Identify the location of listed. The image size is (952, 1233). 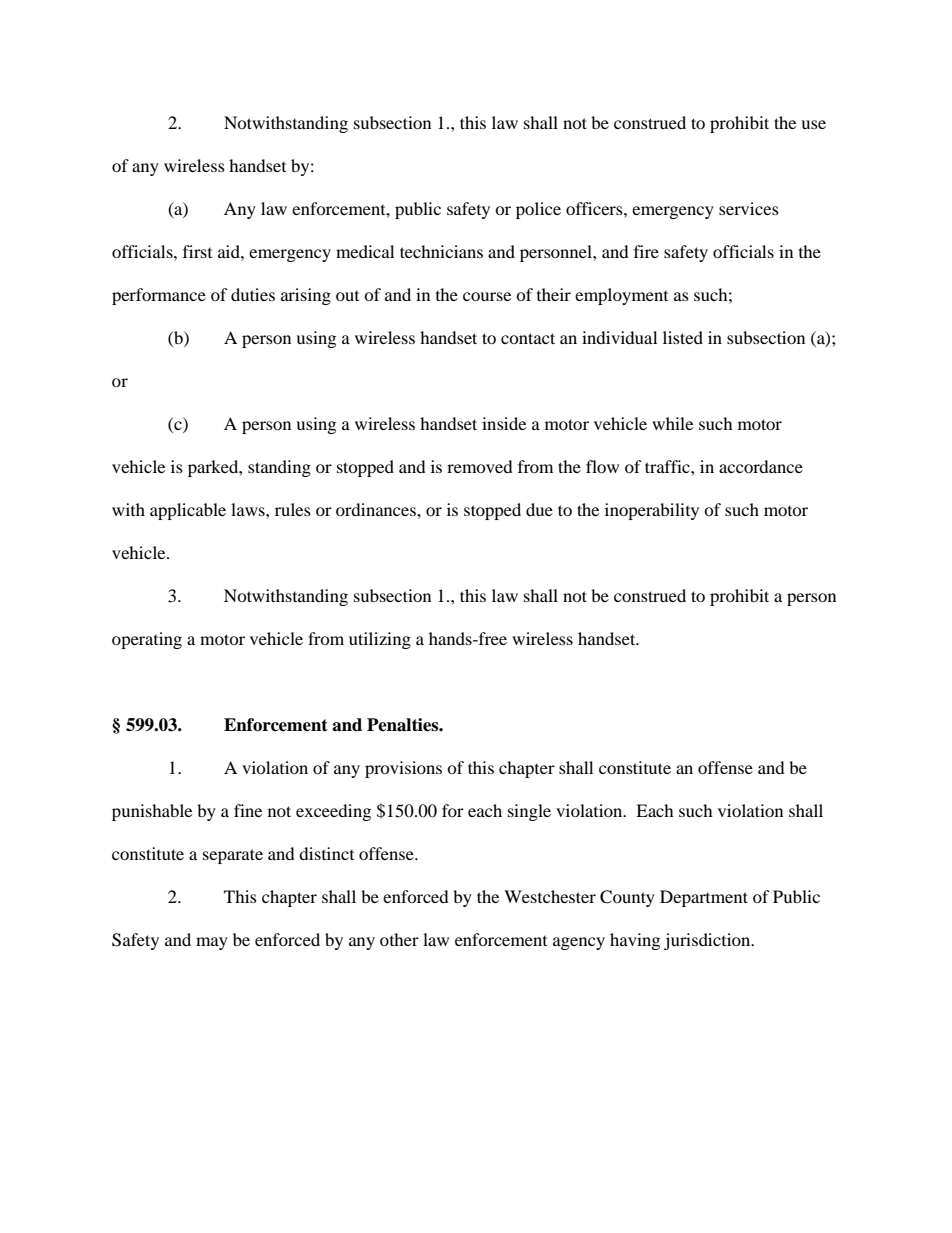
(683, 337).
